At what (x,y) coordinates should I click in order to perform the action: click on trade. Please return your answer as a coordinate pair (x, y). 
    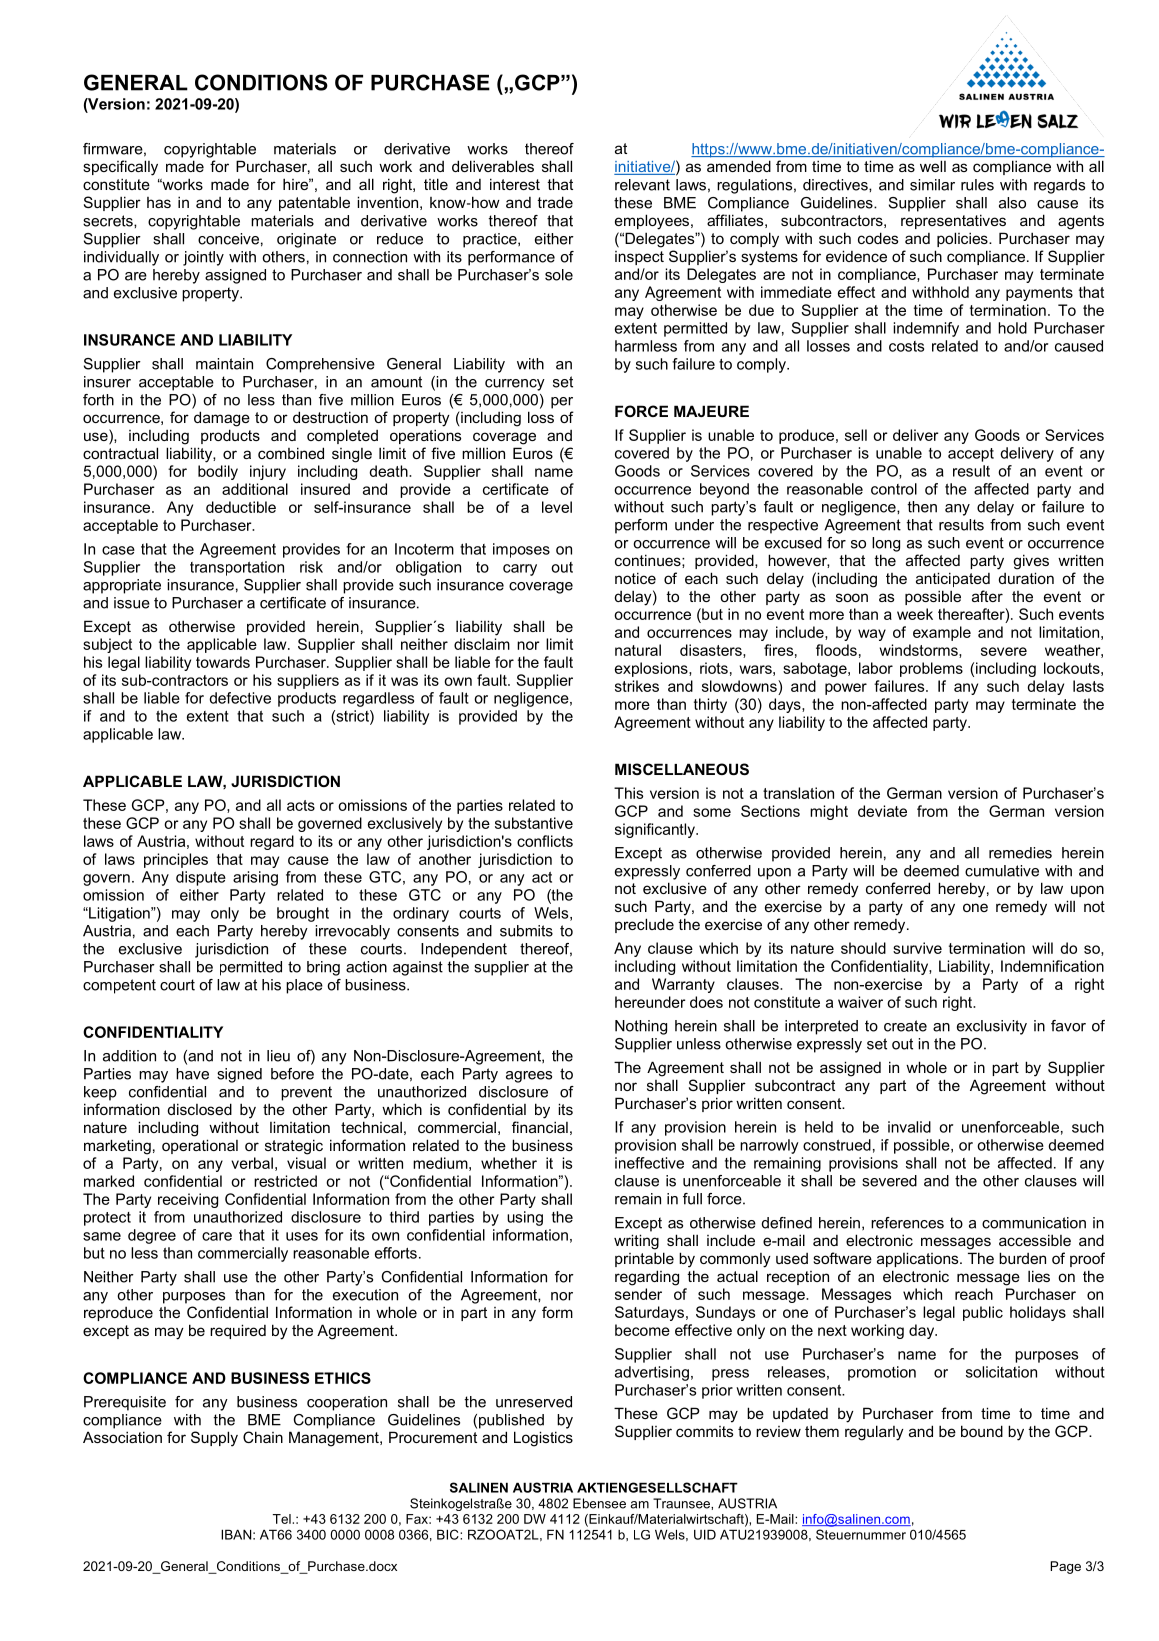
    Looking at the image, I should click on (555, 202).
